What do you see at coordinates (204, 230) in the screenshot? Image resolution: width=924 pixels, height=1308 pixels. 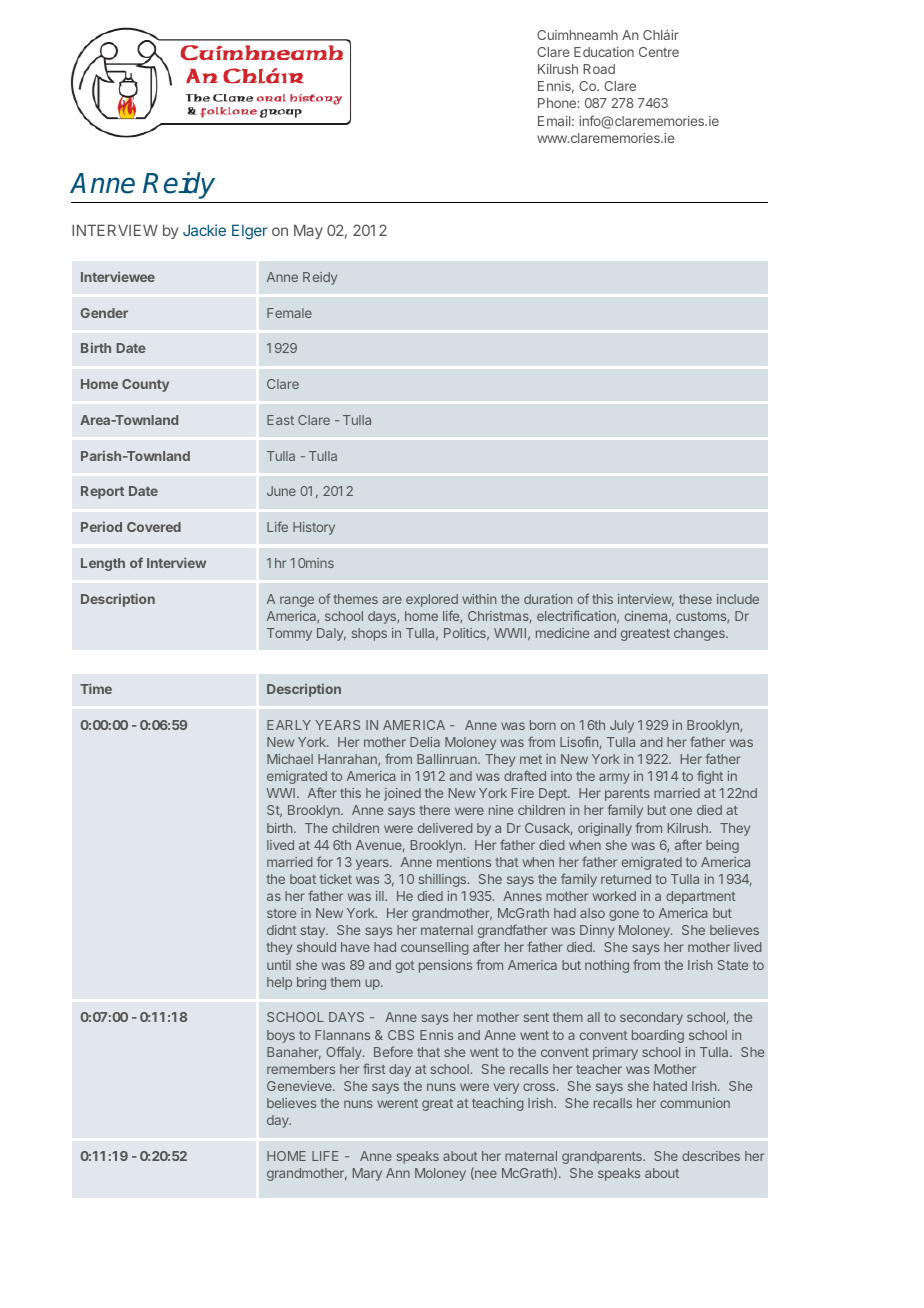 I see `Jackie` at bounding box center [204, 230].
